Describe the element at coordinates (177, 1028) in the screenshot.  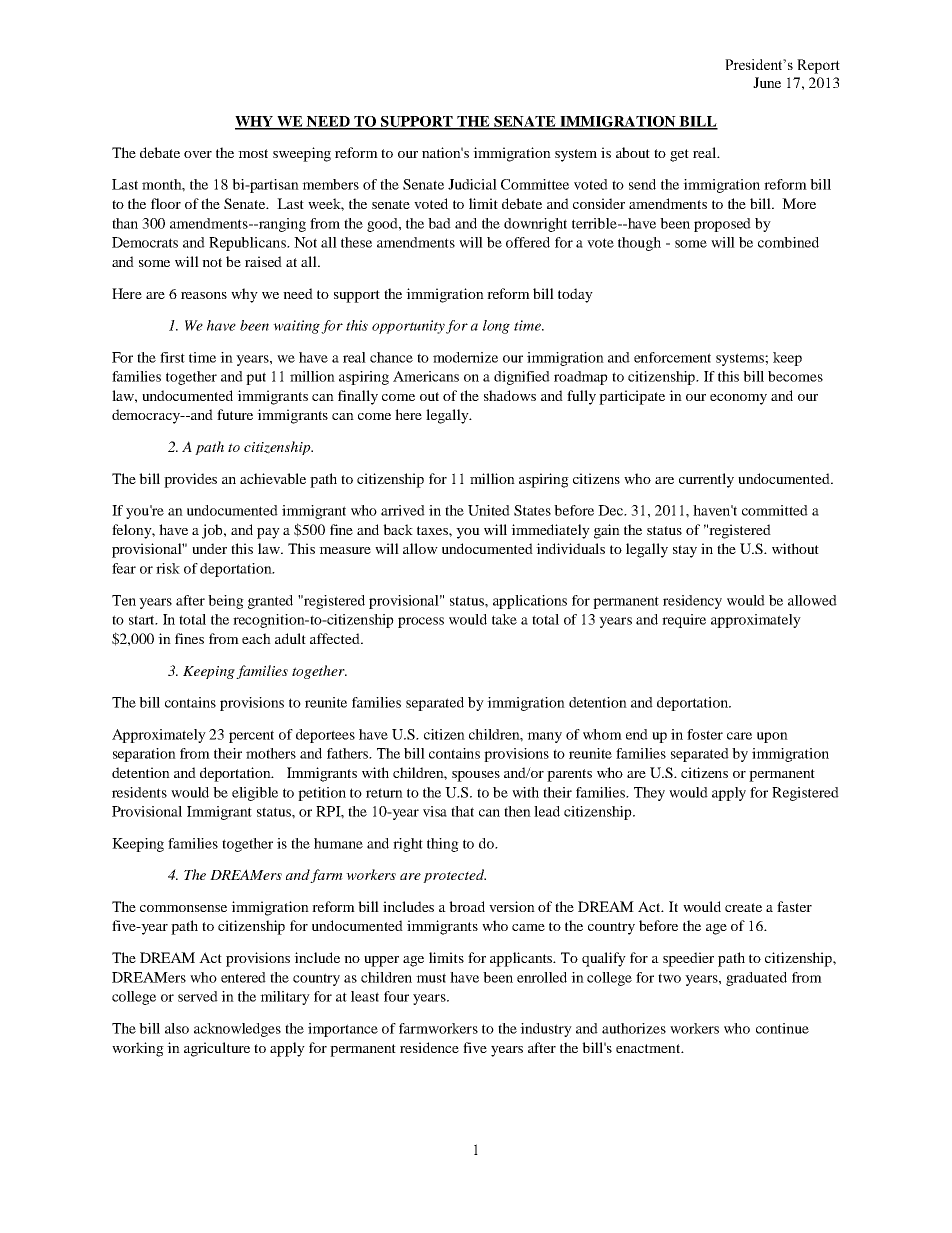
I see `also` at that location.
